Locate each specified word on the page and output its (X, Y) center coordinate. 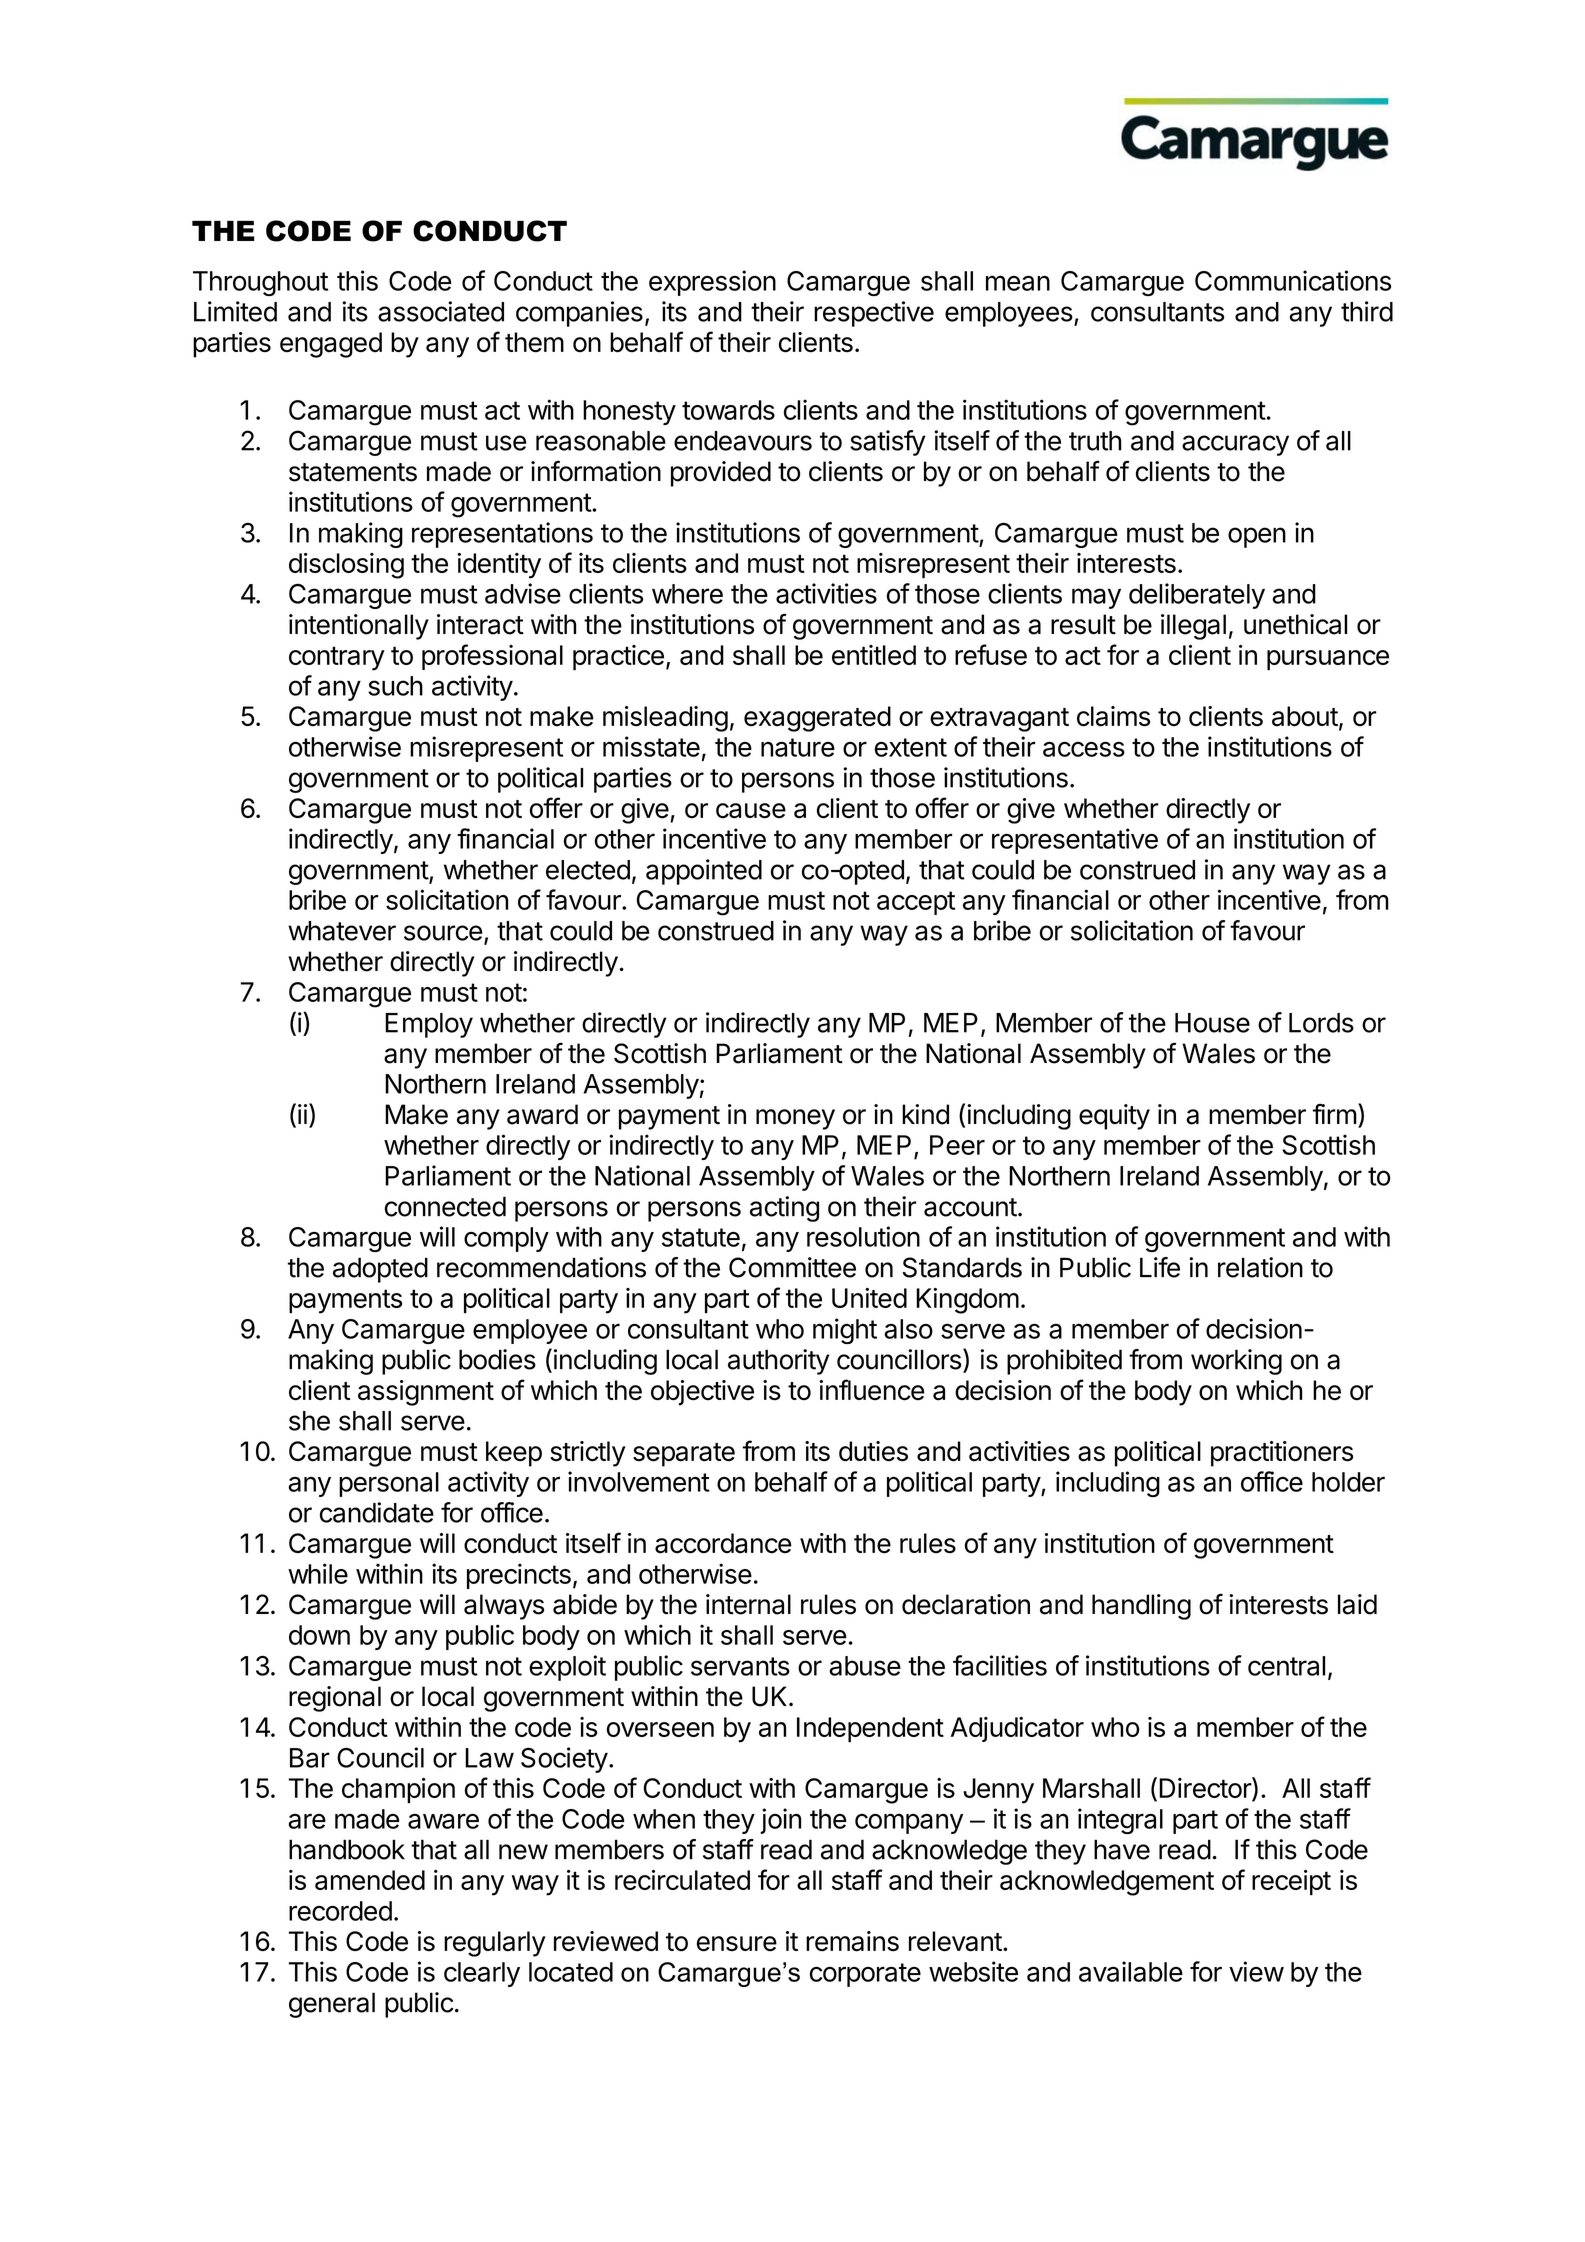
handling (1141, 1607)
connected (445, 1206)
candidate (377, 1512)
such (395, 686)
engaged (331, 345)
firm (1335, 1113)
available (1131, 1971)
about (1305, 716)
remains (852, 1941)
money (795, 1119)
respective (874, 314)
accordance (723, 1543)
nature (798, 747)
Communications (1293, 280)
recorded (340, 1911)
